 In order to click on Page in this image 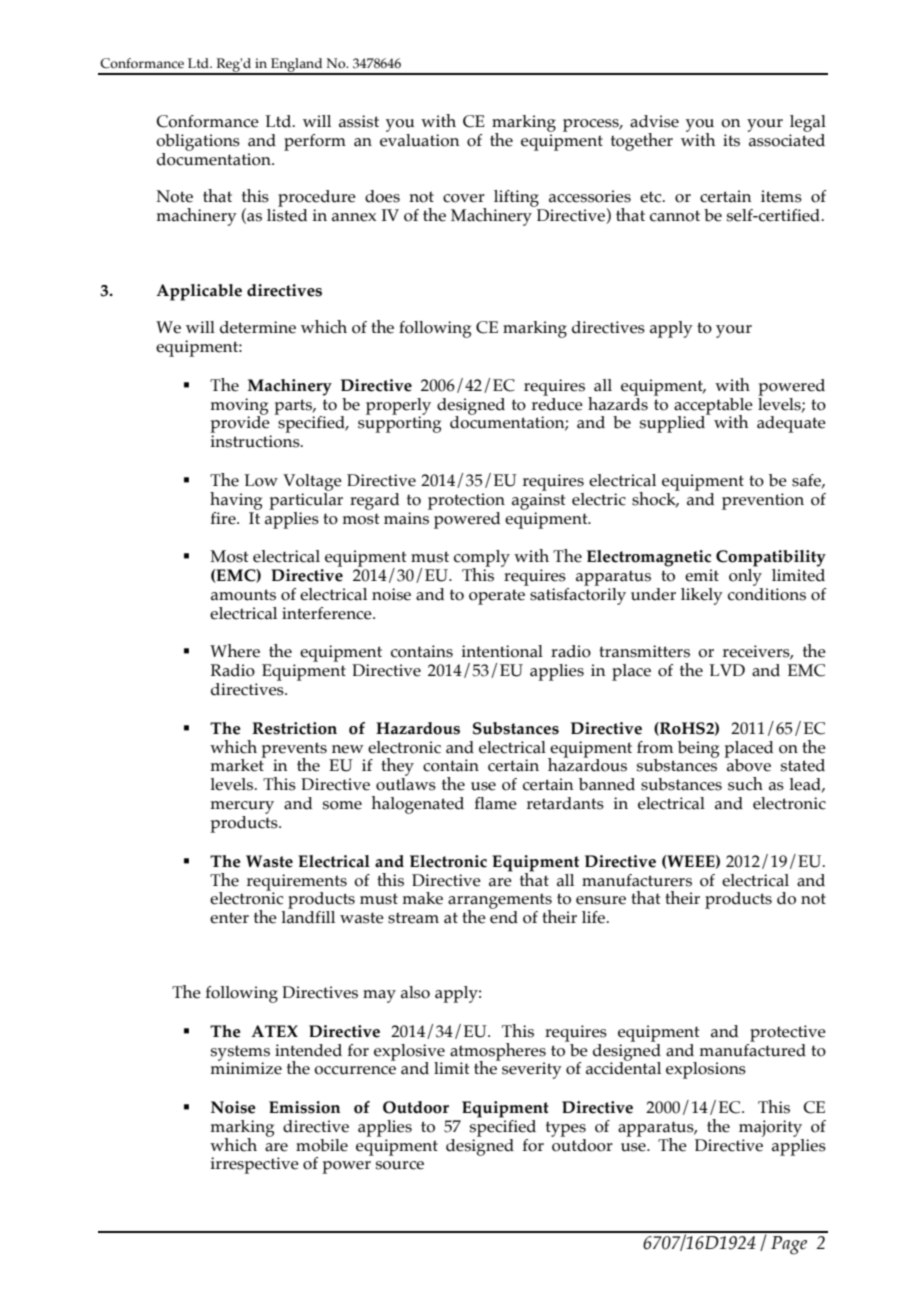, I will do `click(789, 1245)`.
